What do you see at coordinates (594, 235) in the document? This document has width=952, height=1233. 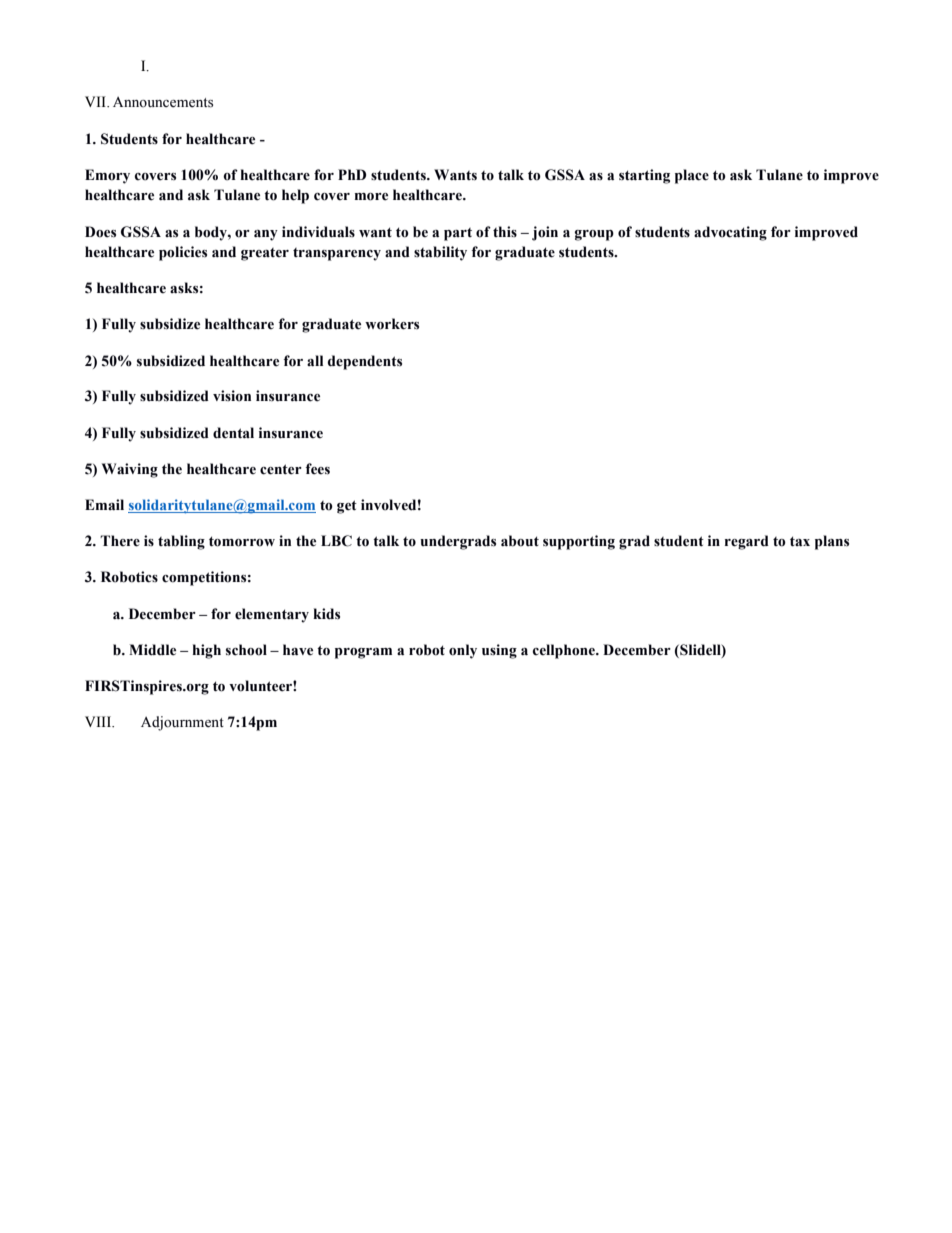 I see `group` at bounding box center [594, 235].
